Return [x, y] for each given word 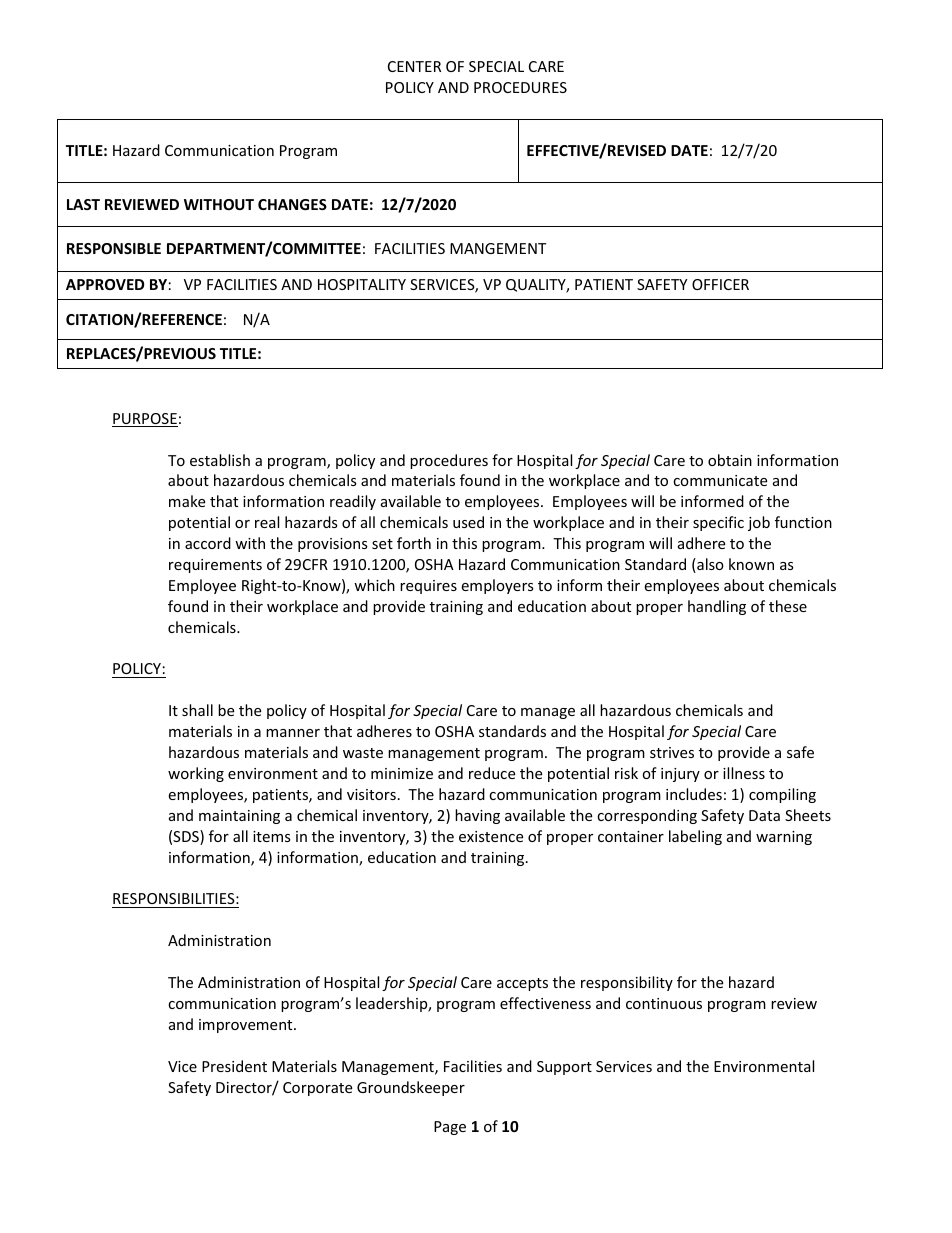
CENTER [414, 66]
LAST [83, 204]
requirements [215, 566]
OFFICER [720, 284]
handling [717, 607]
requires [428, 587]
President [234, 1066]
